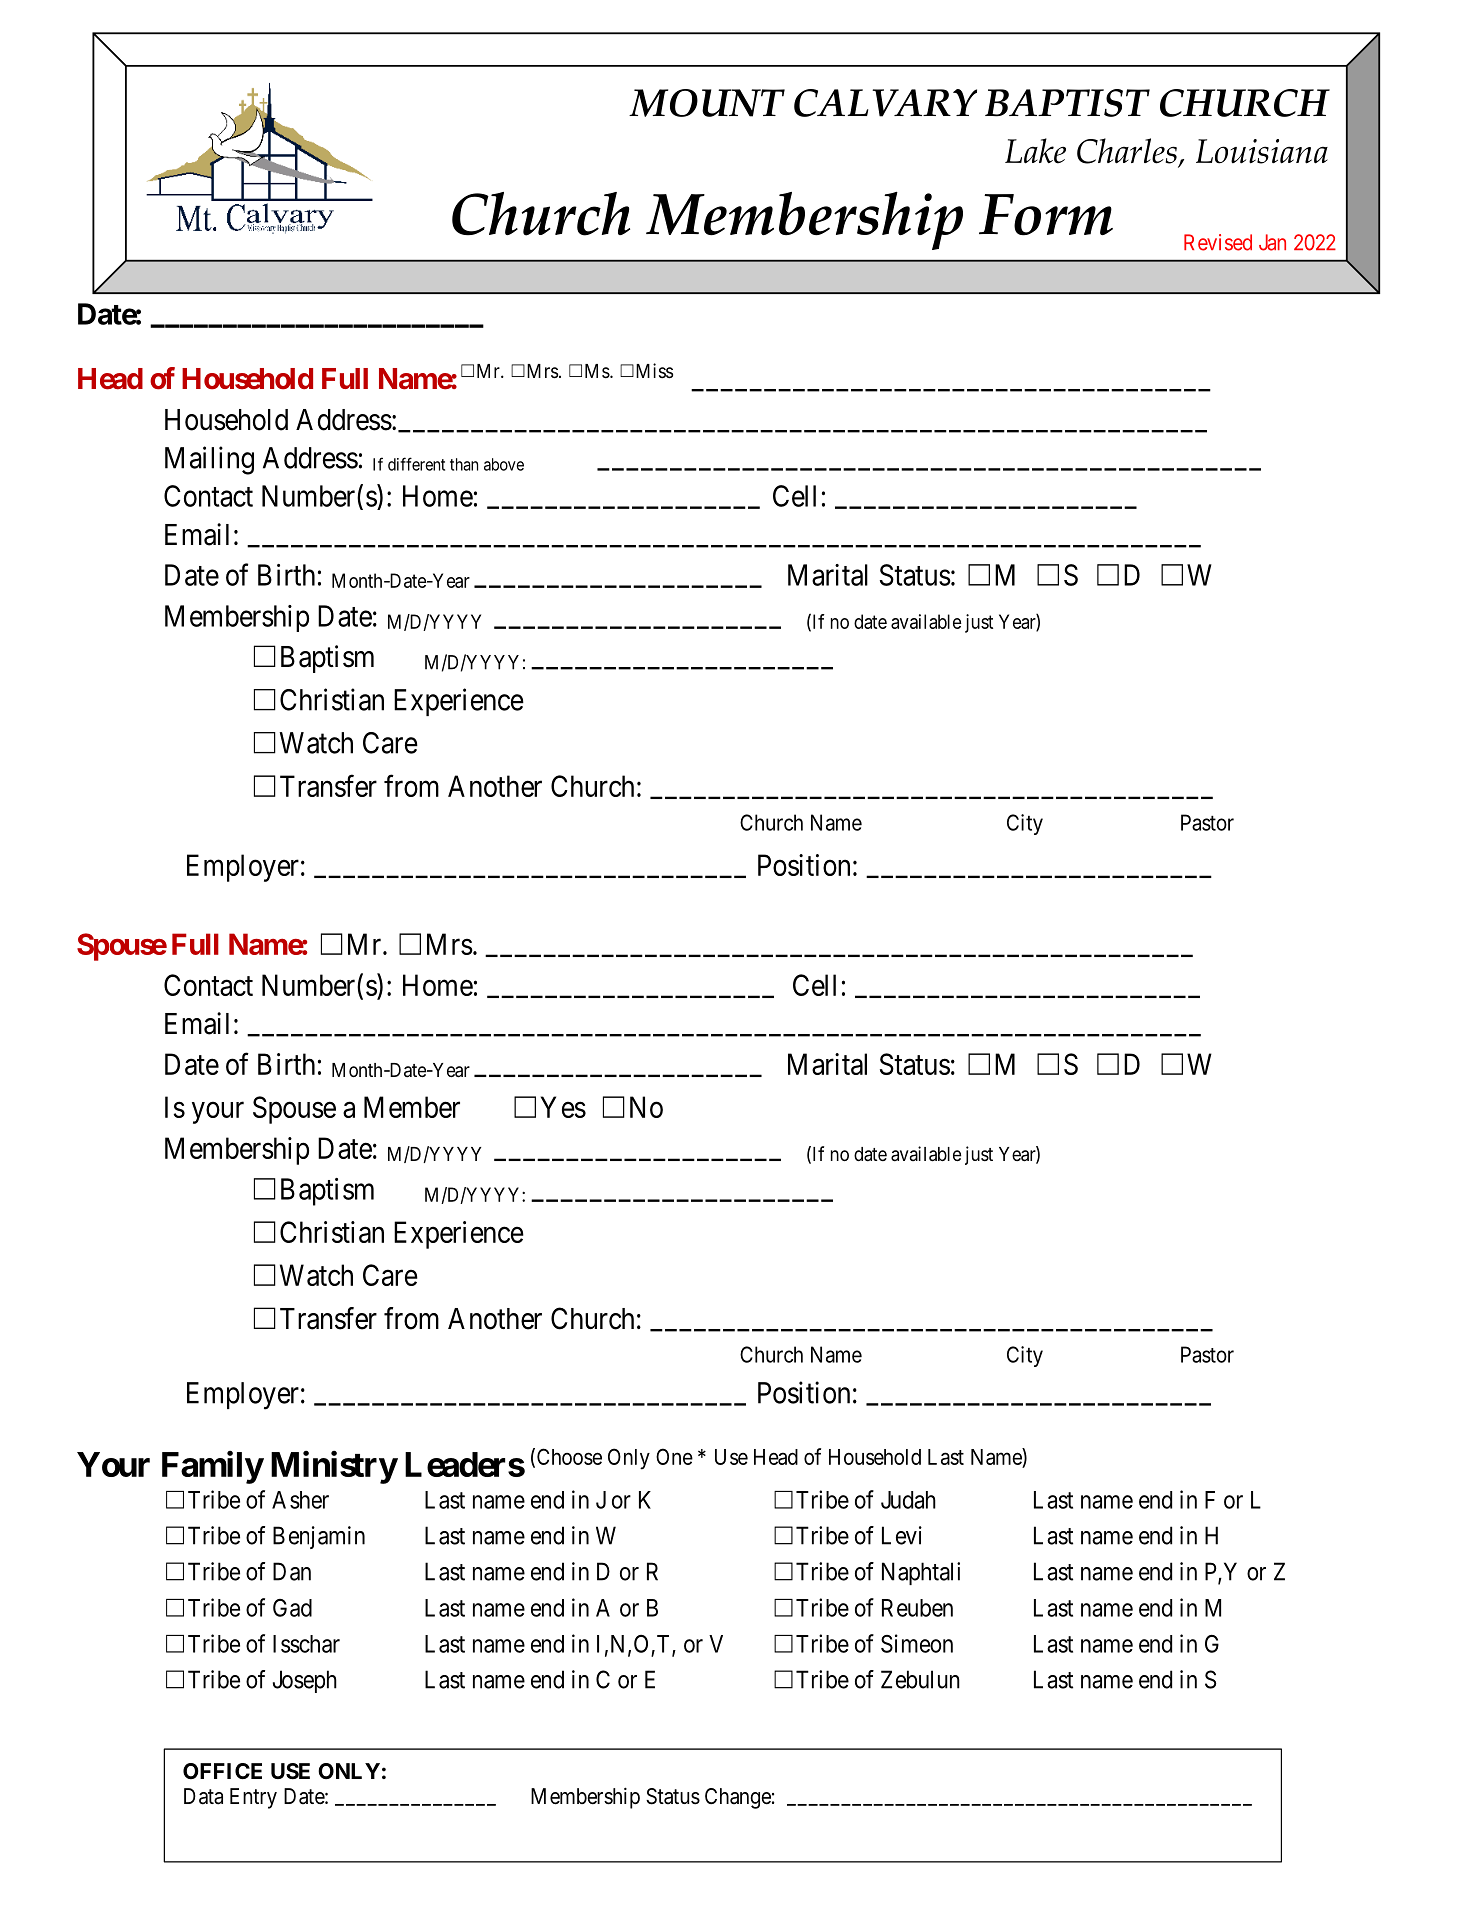  I want to click on Yes, so click(563, 1107).
